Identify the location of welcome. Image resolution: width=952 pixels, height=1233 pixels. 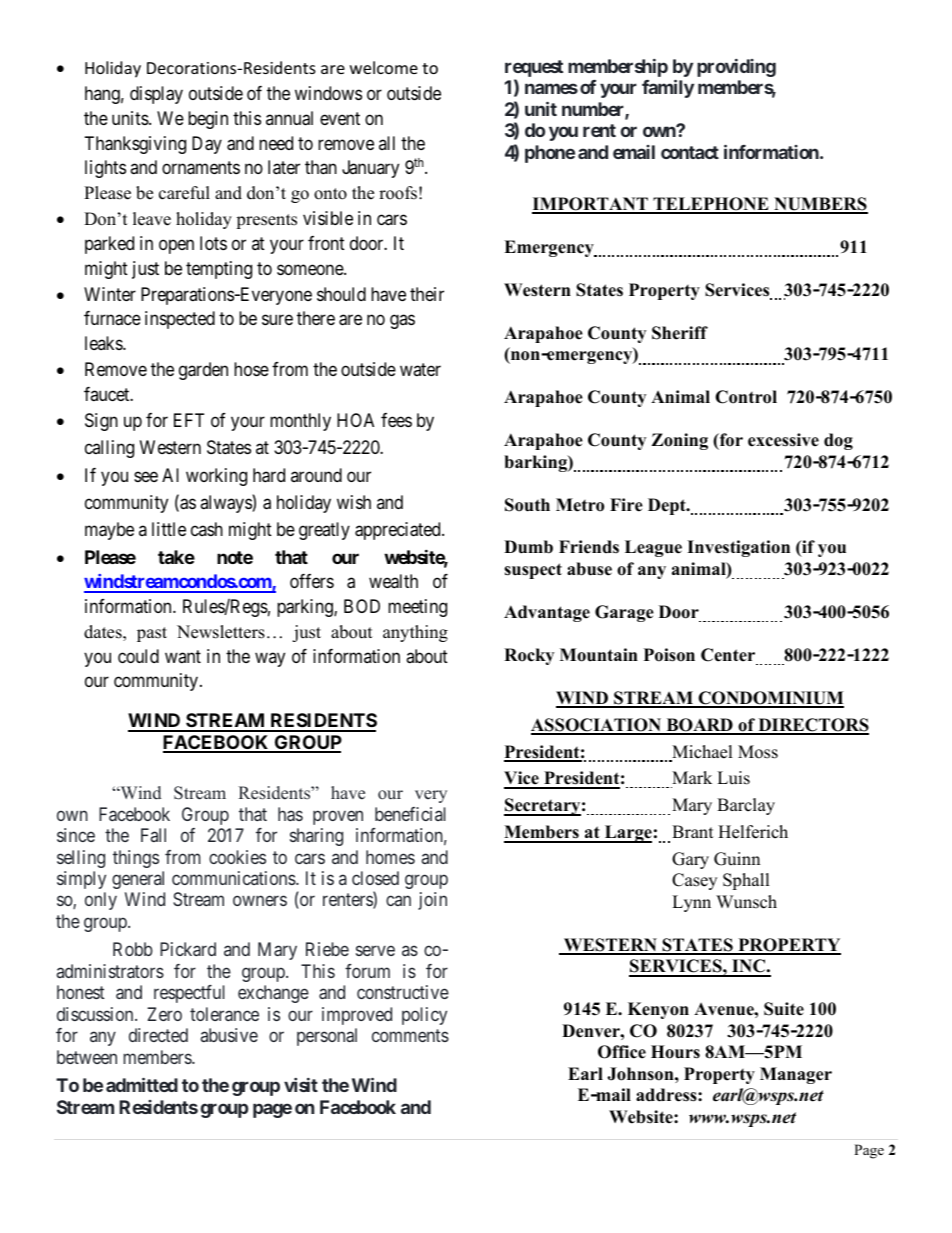
(384, 67).
